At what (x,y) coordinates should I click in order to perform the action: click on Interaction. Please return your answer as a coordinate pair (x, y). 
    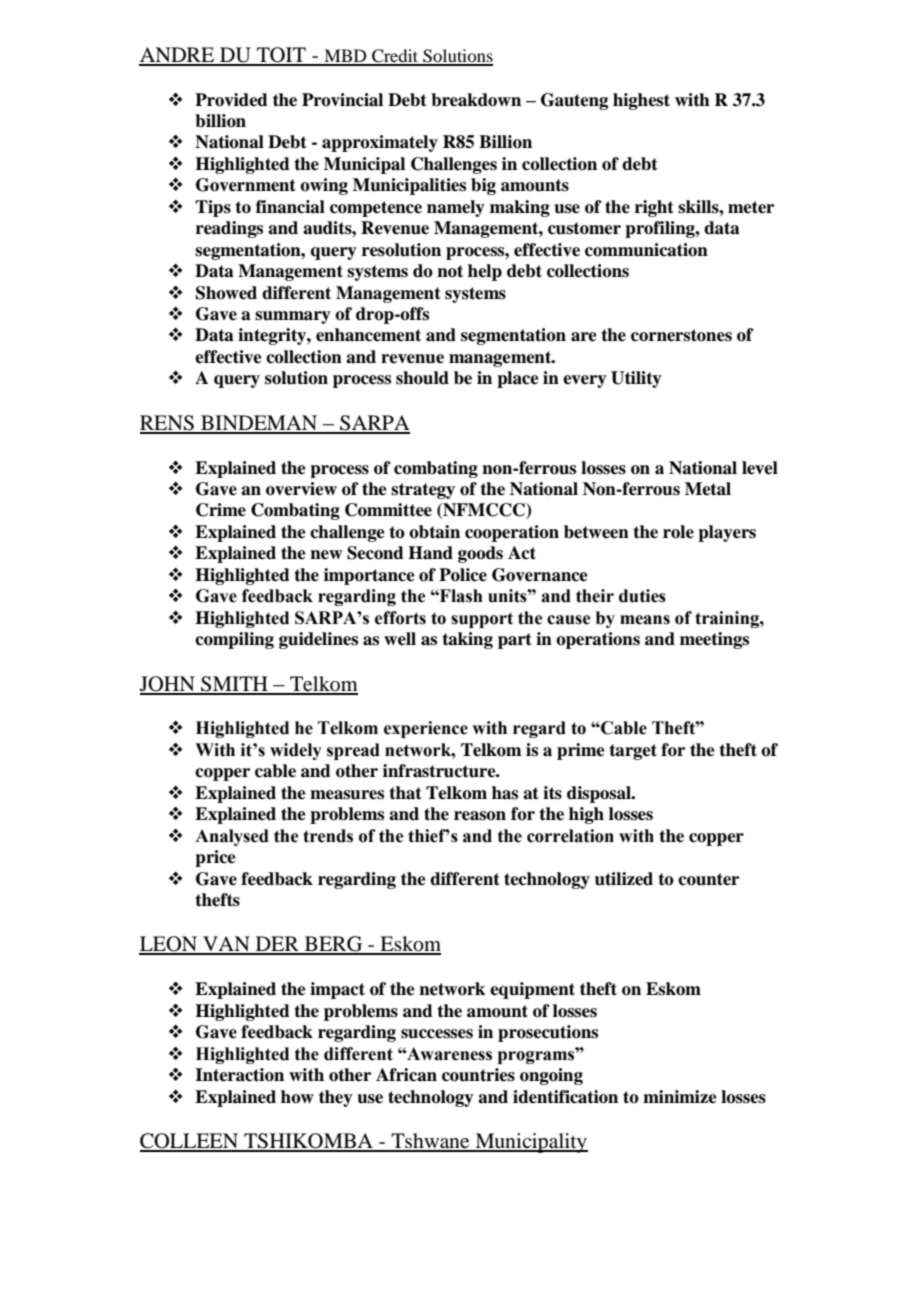
    Looking at the image, I should click on (239, 1075).
